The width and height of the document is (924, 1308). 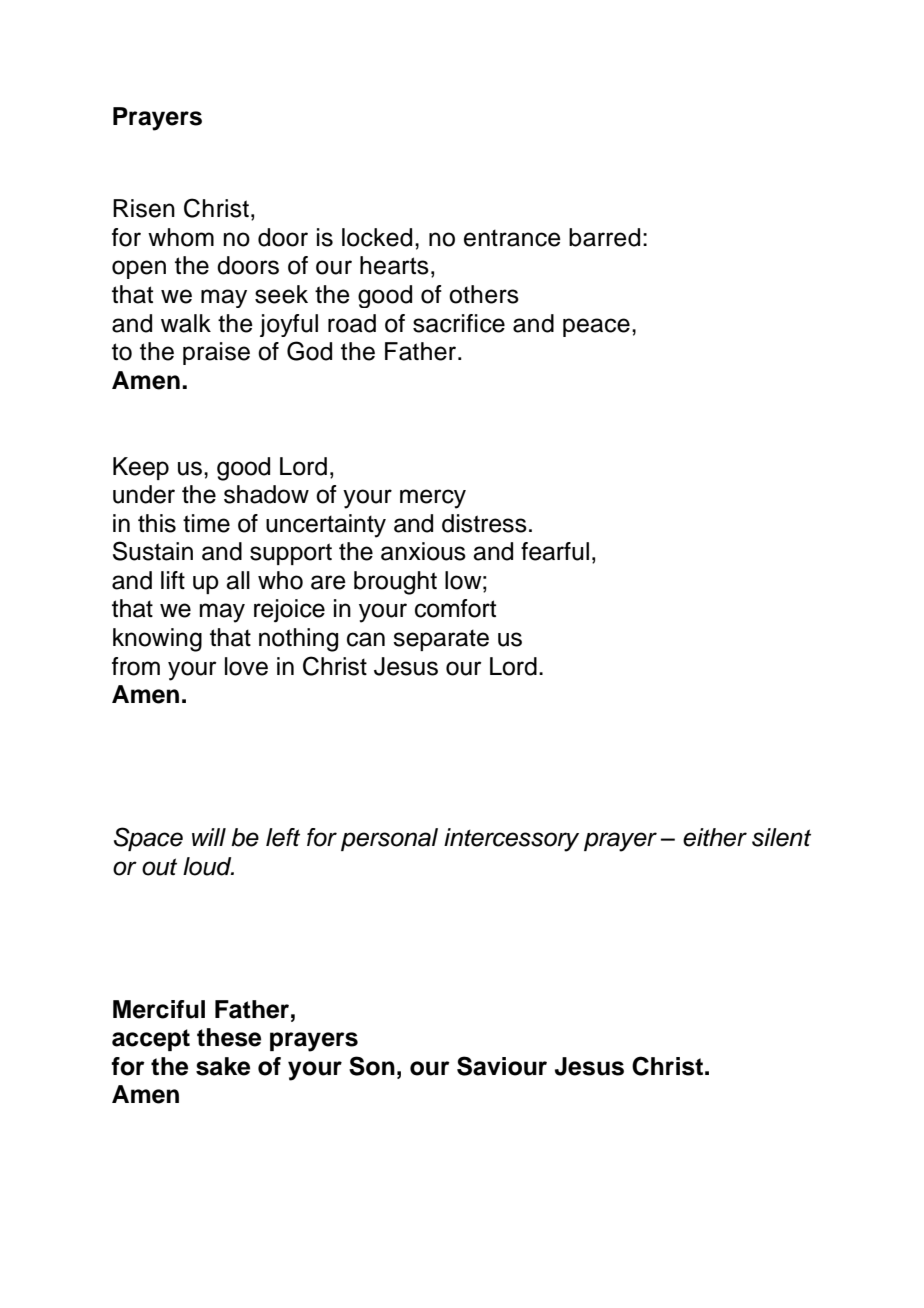 What do you see at coordinates (555, 551) in the document?
I see `fearful` at bounding box center [555, 551].
